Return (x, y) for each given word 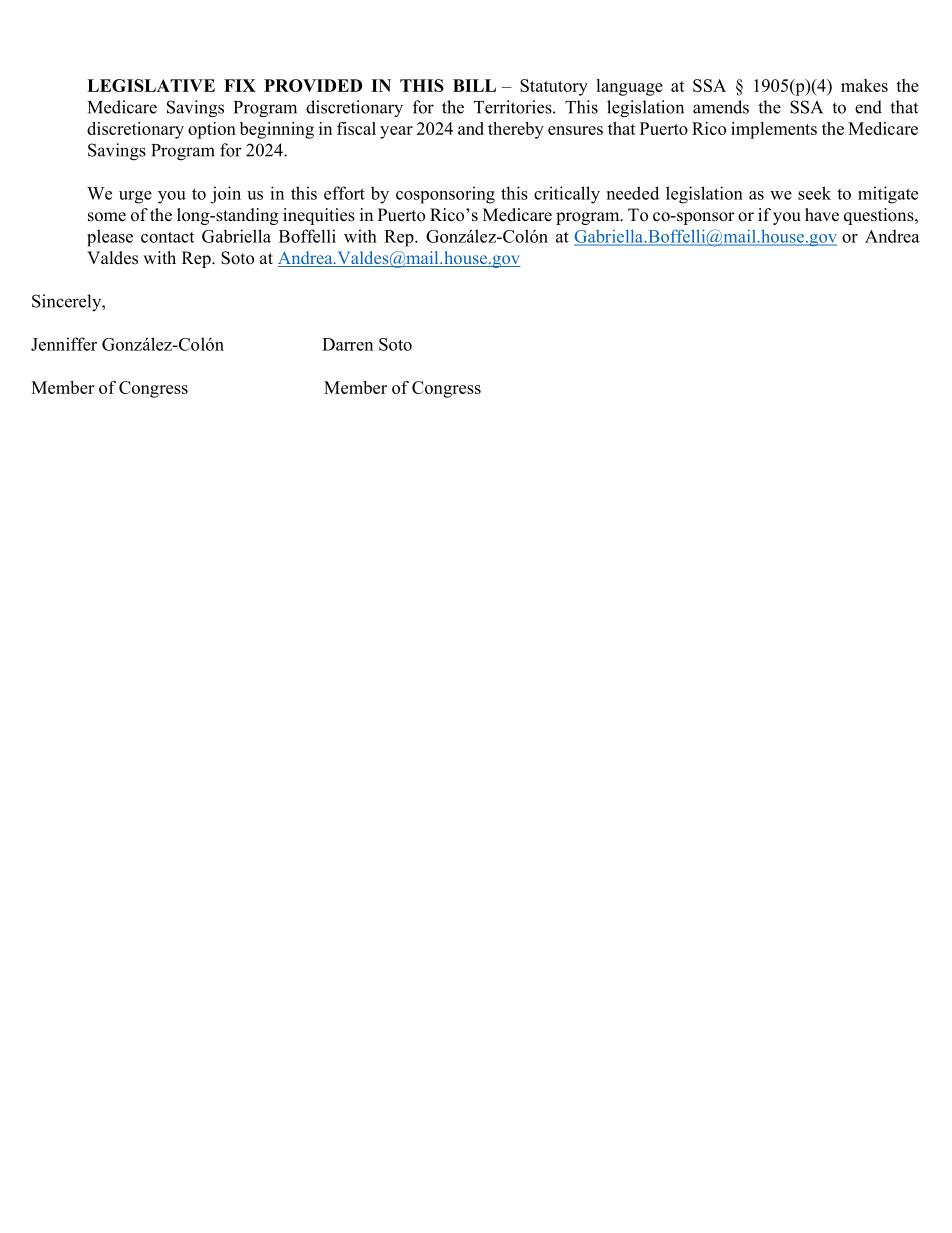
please (110, 238)
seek (814, 193)
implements (774, 130)
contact (167, 237)
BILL (474, 85)
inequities (319, 216)
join (226, 195)
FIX (240, 85)
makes (864, 85)
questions (880, 216)
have (822, 215)
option (212, 130)
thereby (516, 130)
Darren (347, 344)
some (107, 217)
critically (567, 195)
